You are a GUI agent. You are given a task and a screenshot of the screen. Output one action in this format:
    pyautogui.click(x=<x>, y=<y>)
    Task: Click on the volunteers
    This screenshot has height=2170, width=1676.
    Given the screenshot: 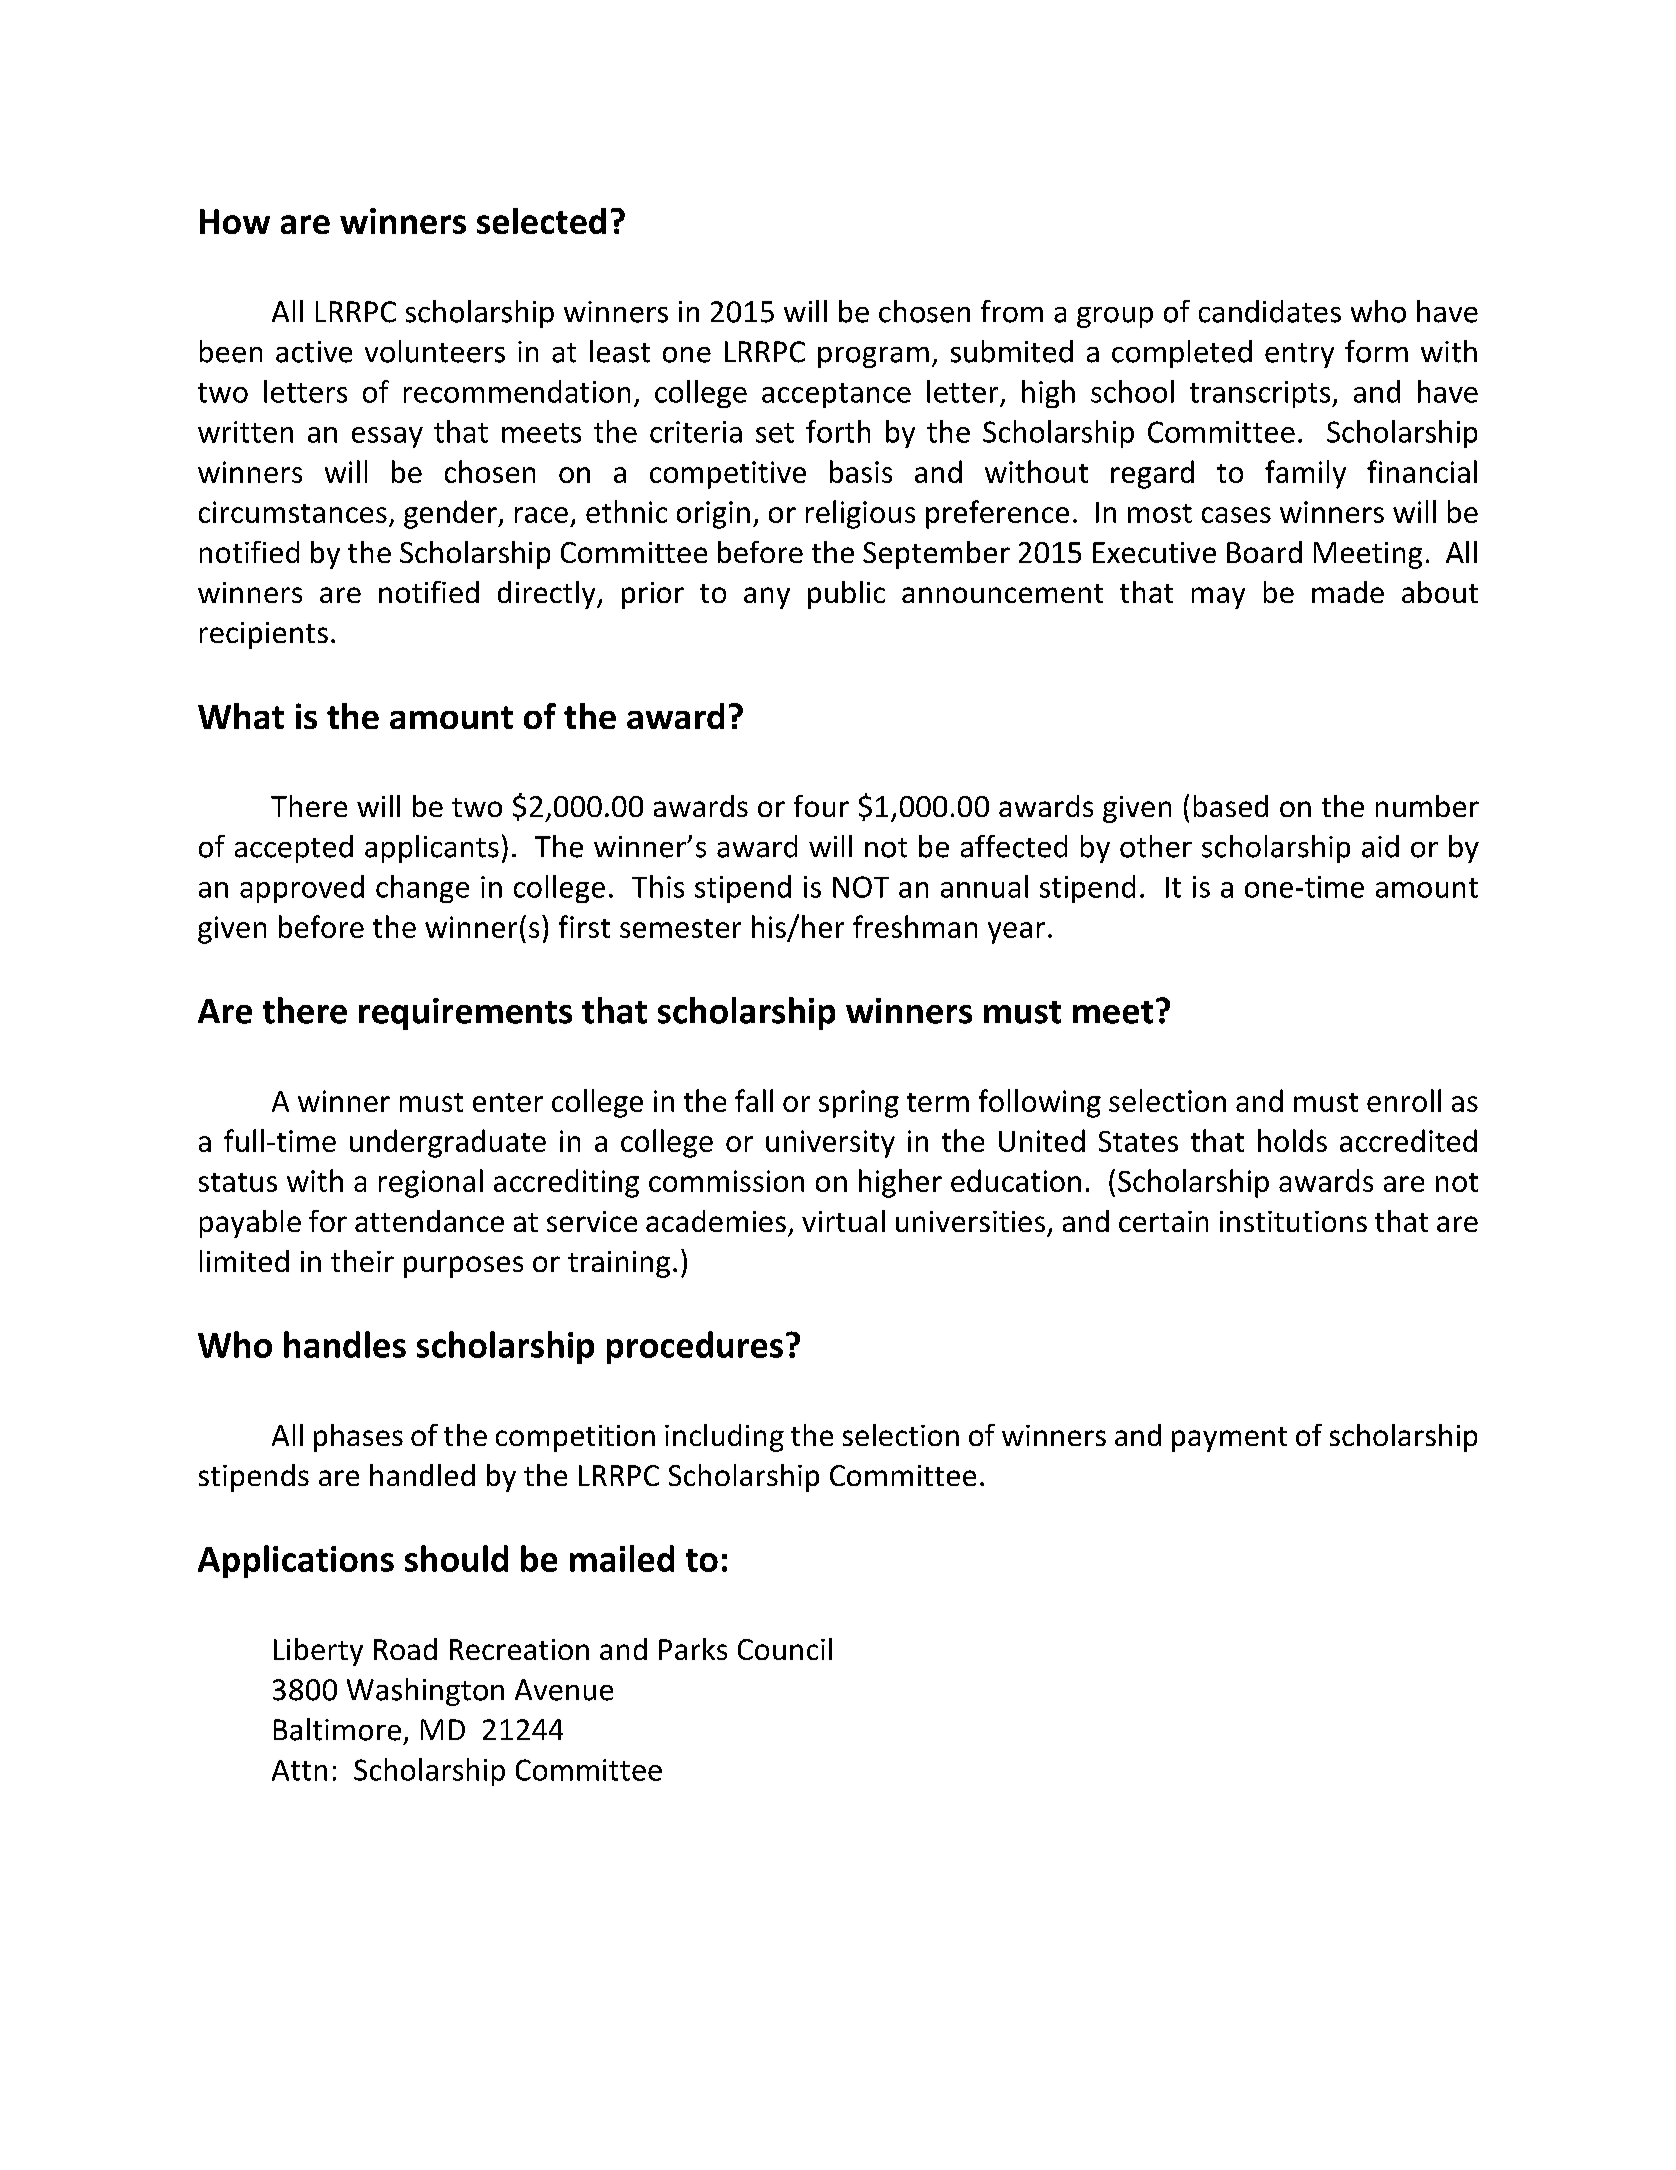 What is the action you would take?
    pyautogui.click(x=435, y=351)
